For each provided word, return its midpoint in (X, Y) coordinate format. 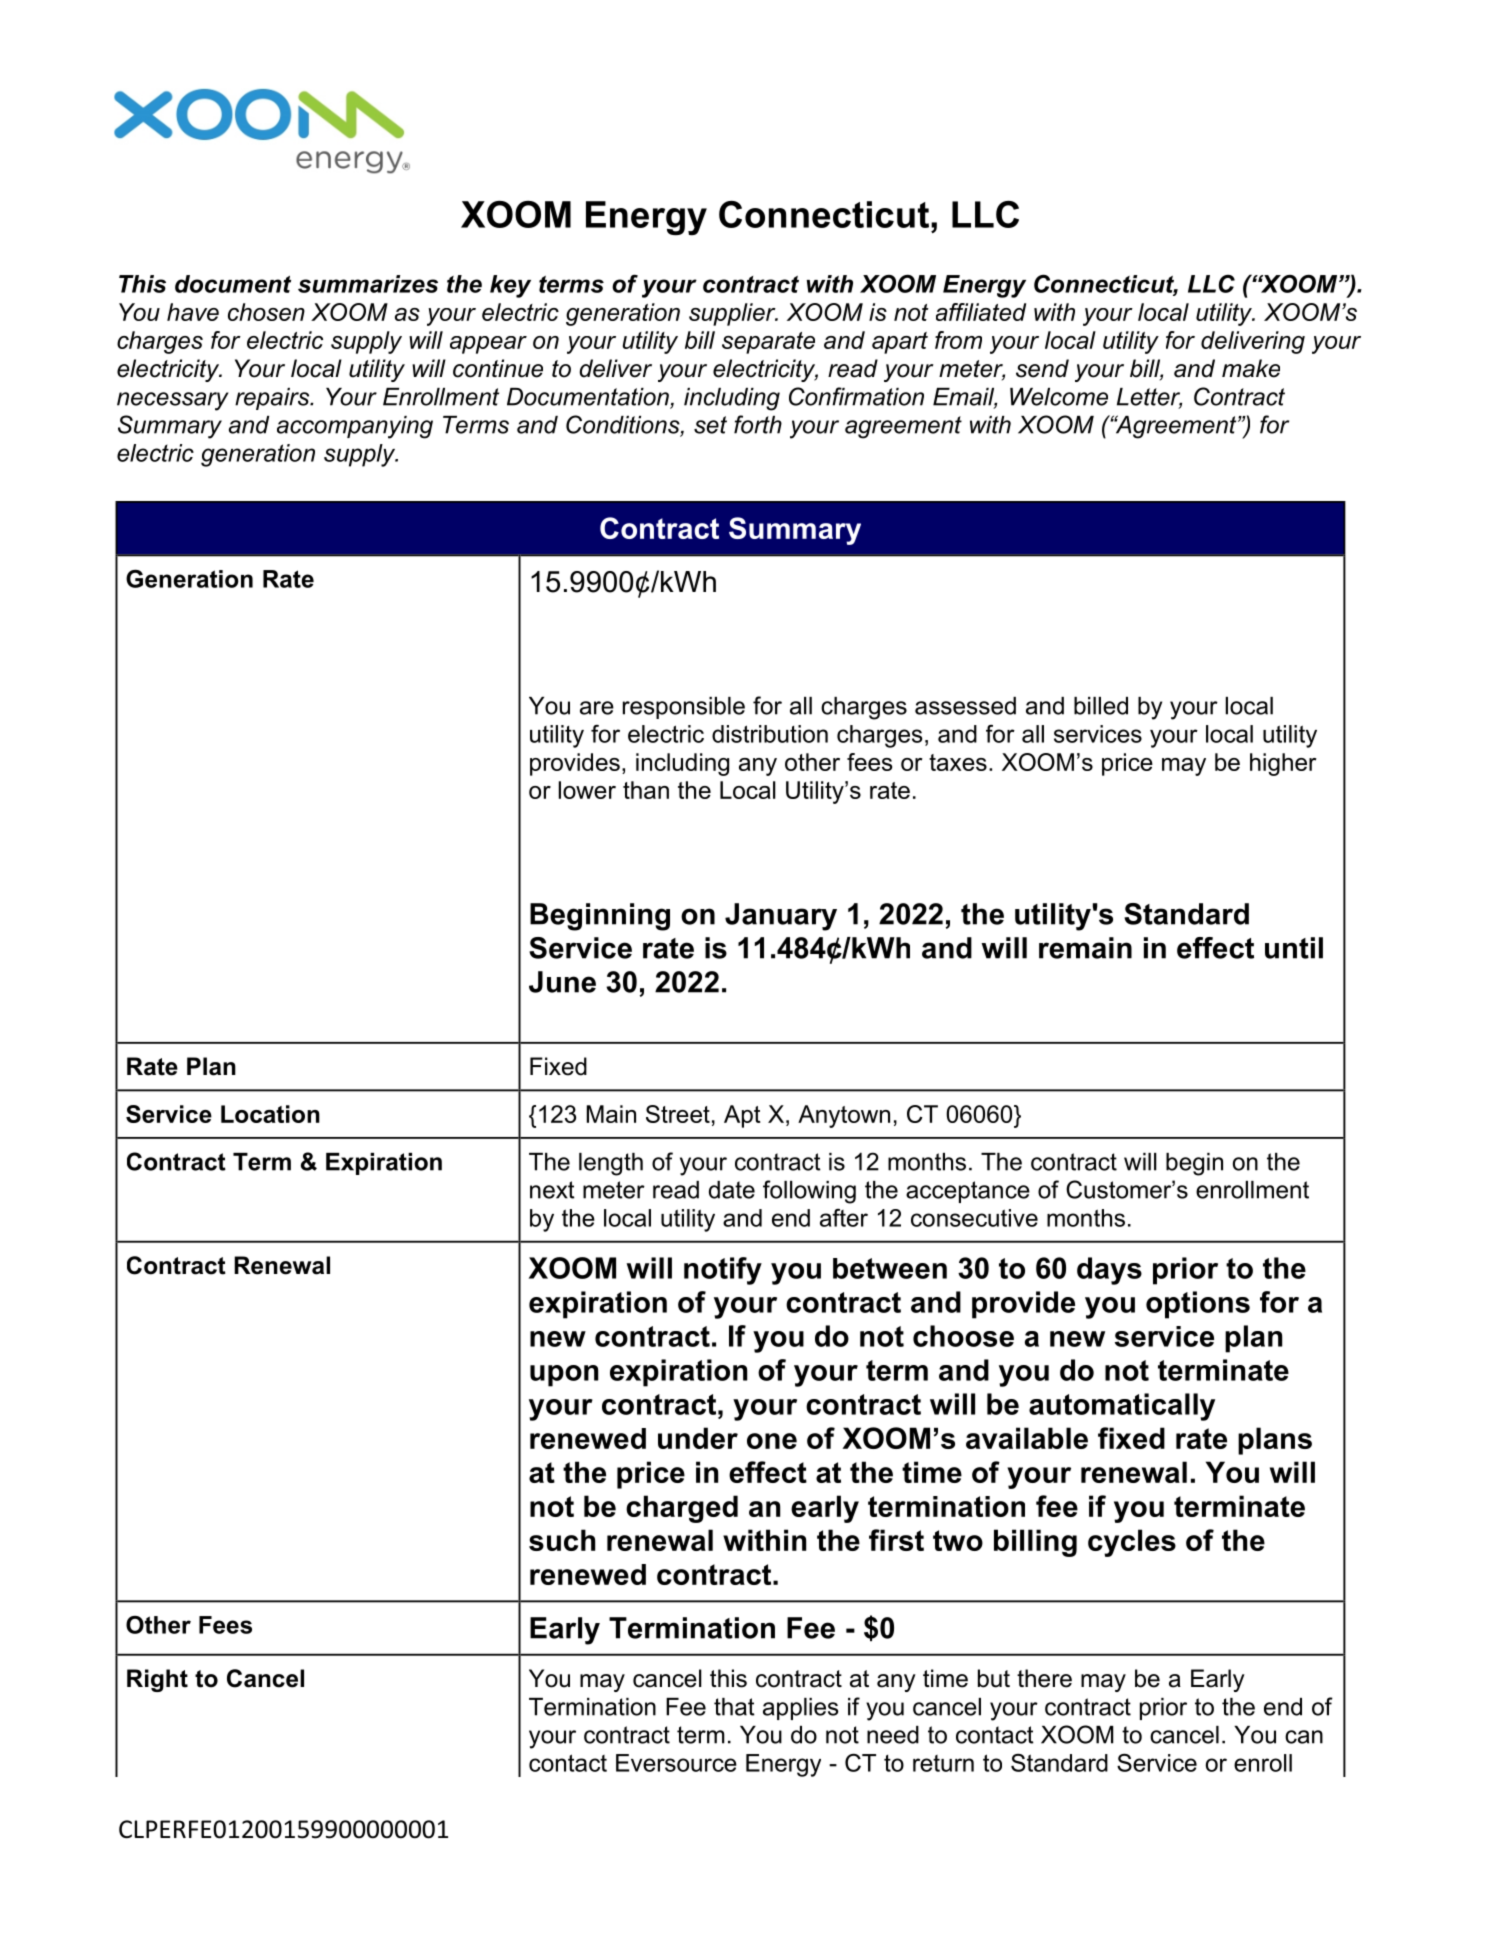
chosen (266, 312)
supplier (733, 314)
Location (270, 1114)
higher (1283, 764)
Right (157, 1680)
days (1109, 1271)
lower (587, 790)
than (646, 790)
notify (723, 1271)
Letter (1149, 398)
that (734, 1707)
